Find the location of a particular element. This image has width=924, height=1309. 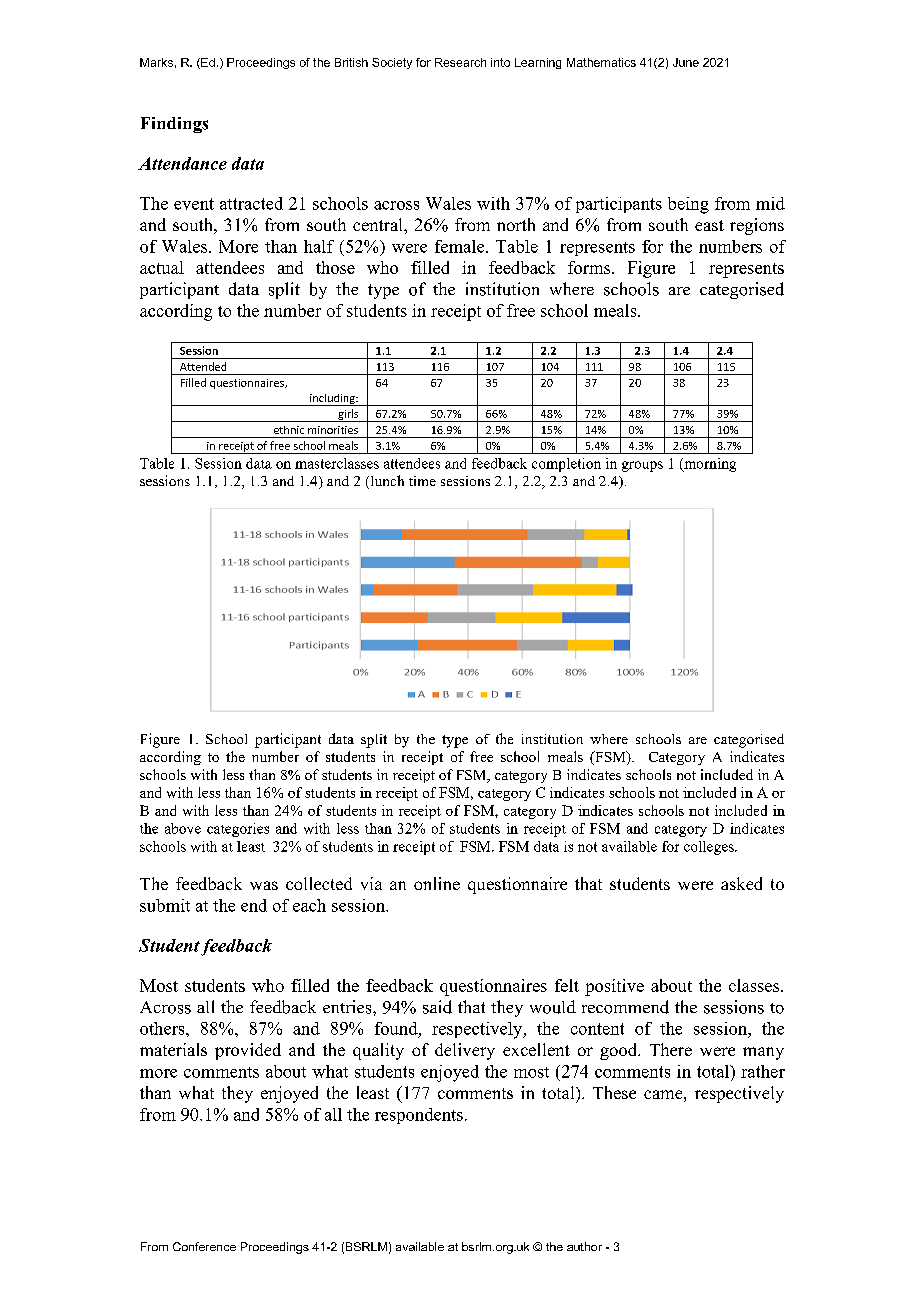

categories is located at coordinates (238, 830).
